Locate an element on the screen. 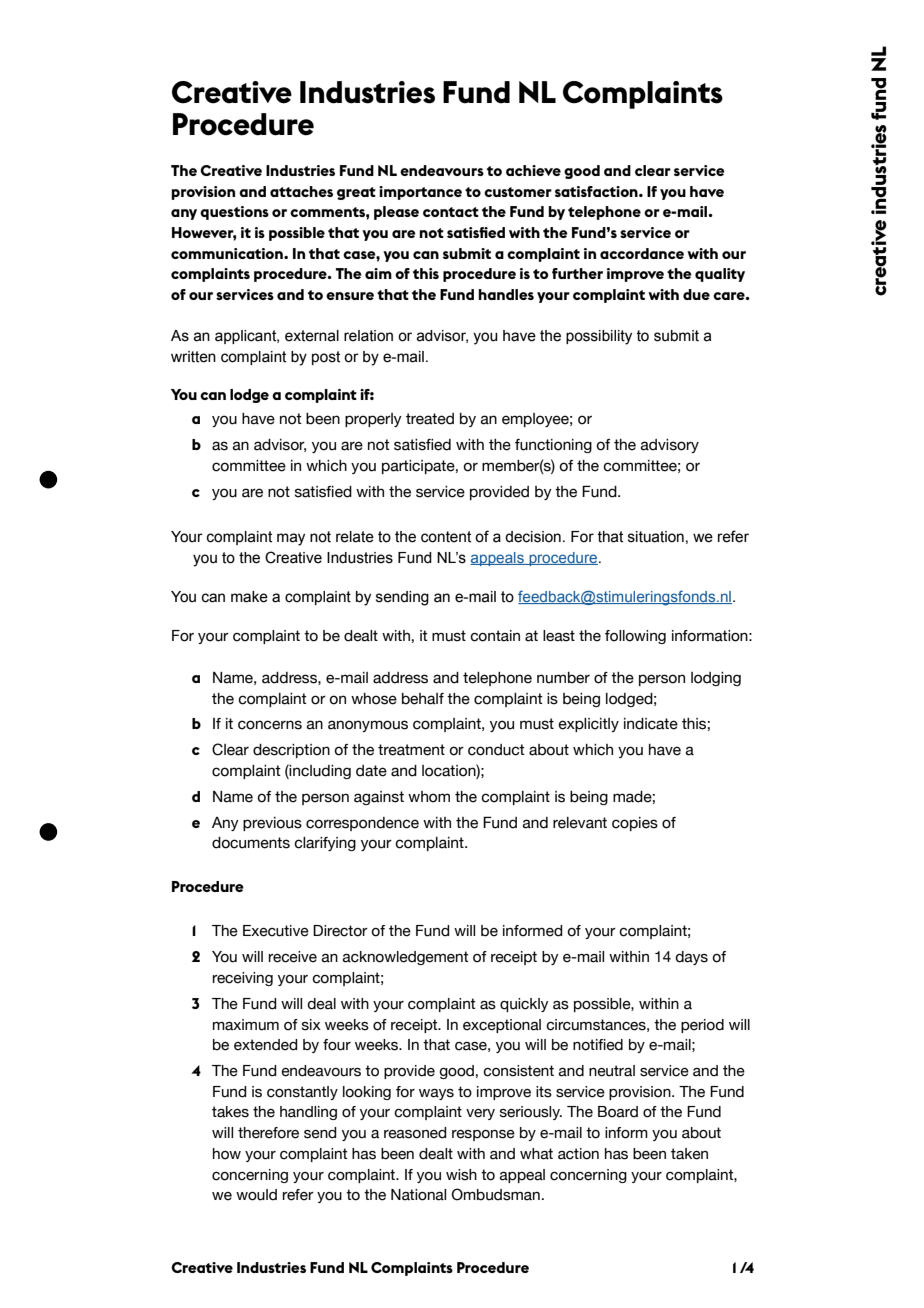 This screenshot has width=924, height=1308. accordance is located at coordinates (642, 253).
